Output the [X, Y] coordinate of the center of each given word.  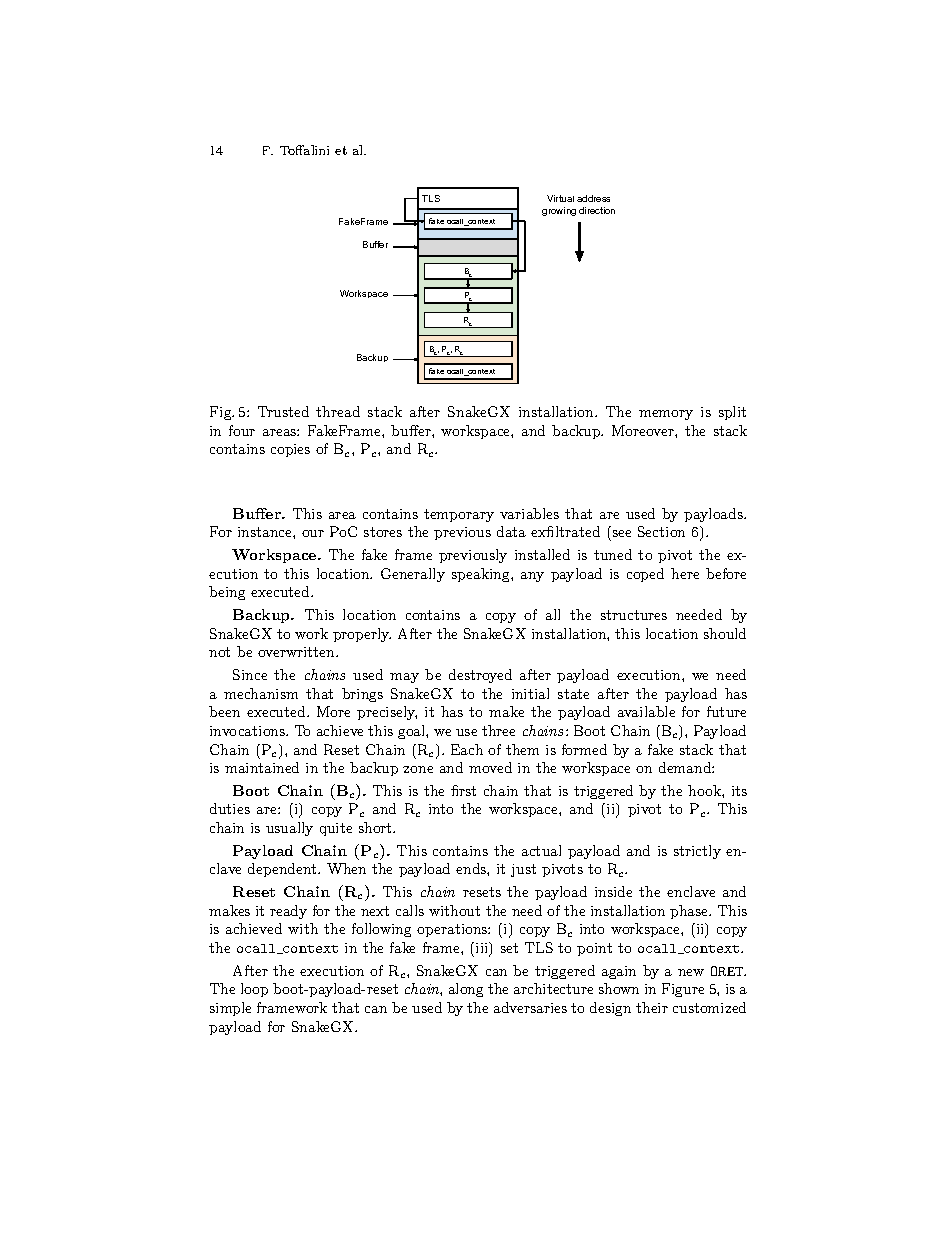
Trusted [283, 411]
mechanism [261, 693]
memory [666, 415]
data [511, 531]
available [646, 711]
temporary [459, 515]
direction [597, 210]
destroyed [480, 676]
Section [661, 531]
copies [290, 450]
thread [338, 411]
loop [254, 990]
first [463, 790]
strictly [697, 852]
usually [289, 829]
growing [559, 211]
